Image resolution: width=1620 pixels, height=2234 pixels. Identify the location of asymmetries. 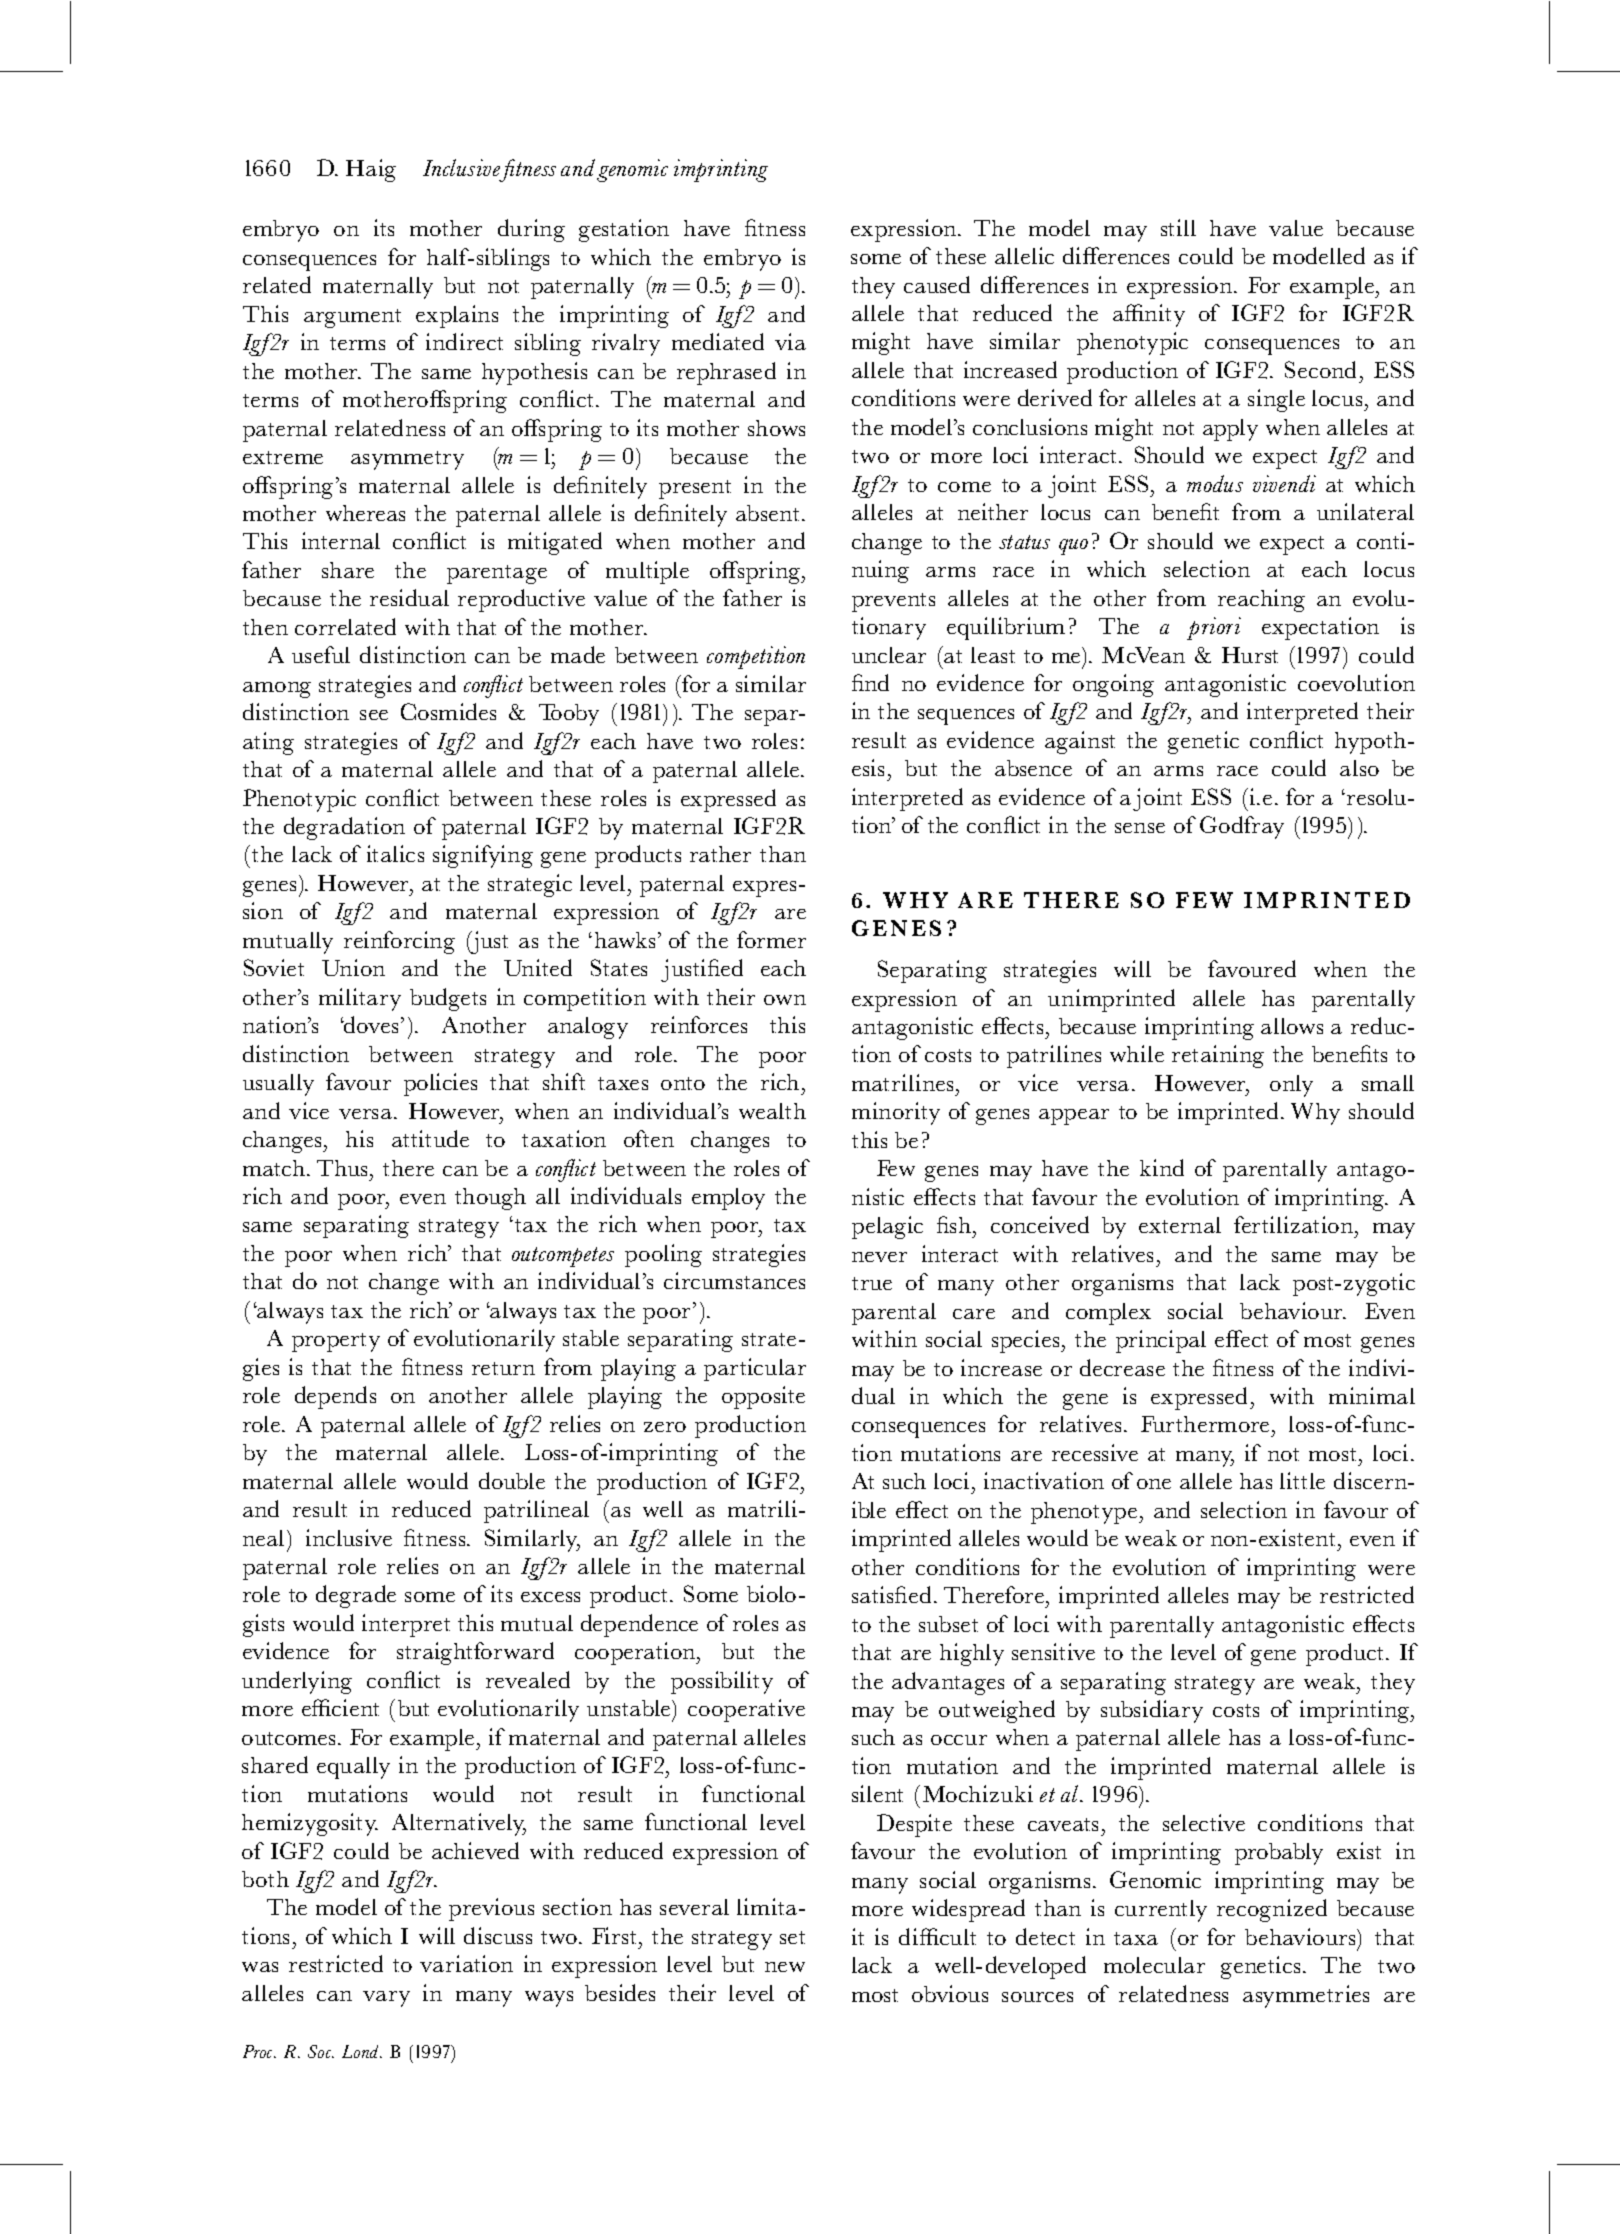
(1306, 1996).
